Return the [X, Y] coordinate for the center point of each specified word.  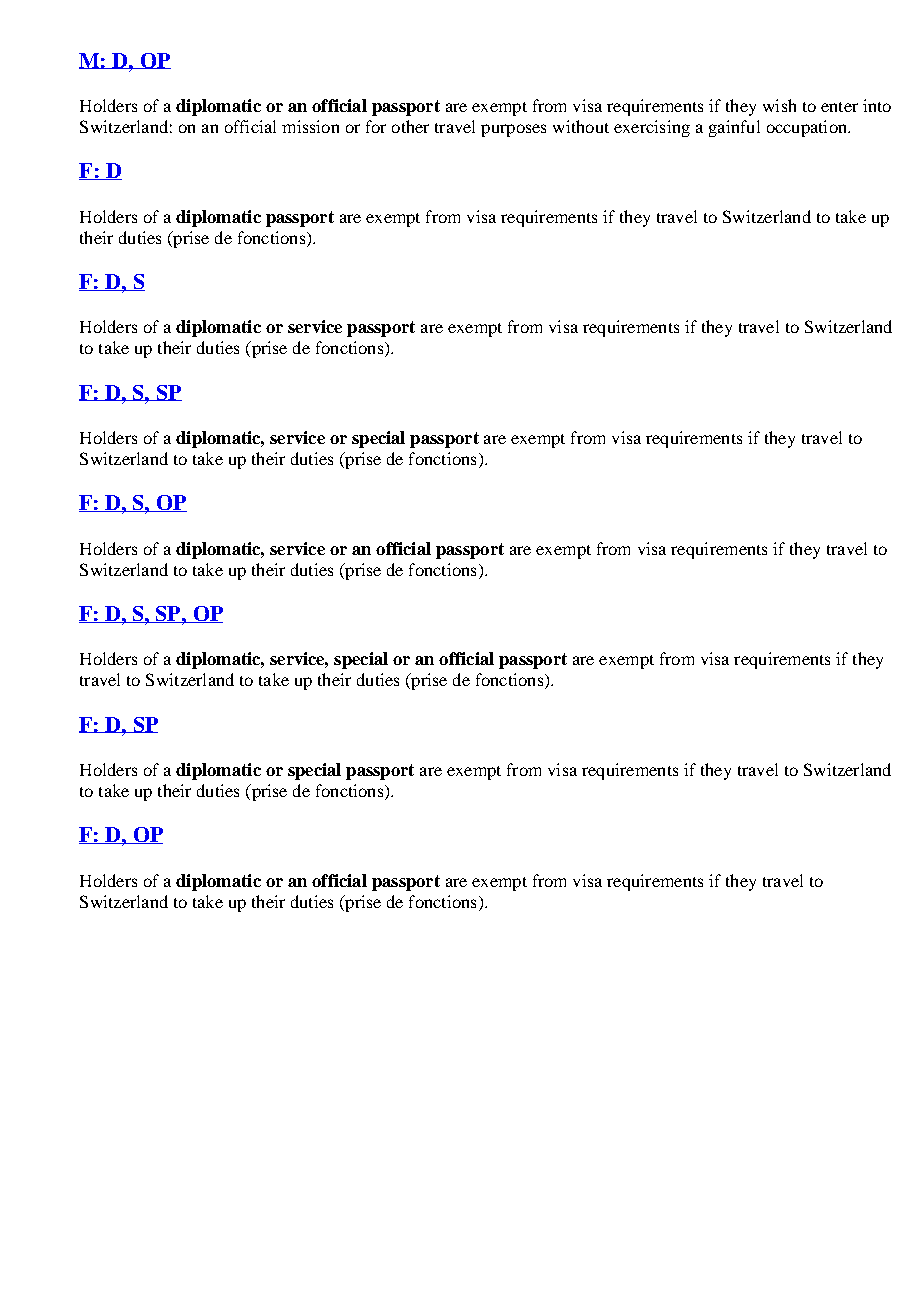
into [877, 105]
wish [779, 105]
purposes [513, 130]
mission [310, 126]
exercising [652, 128]
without [581, 126]
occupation [808, 128]
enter [839, 107]
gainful [734, 128]
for [376, 126]
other [410, 126]
